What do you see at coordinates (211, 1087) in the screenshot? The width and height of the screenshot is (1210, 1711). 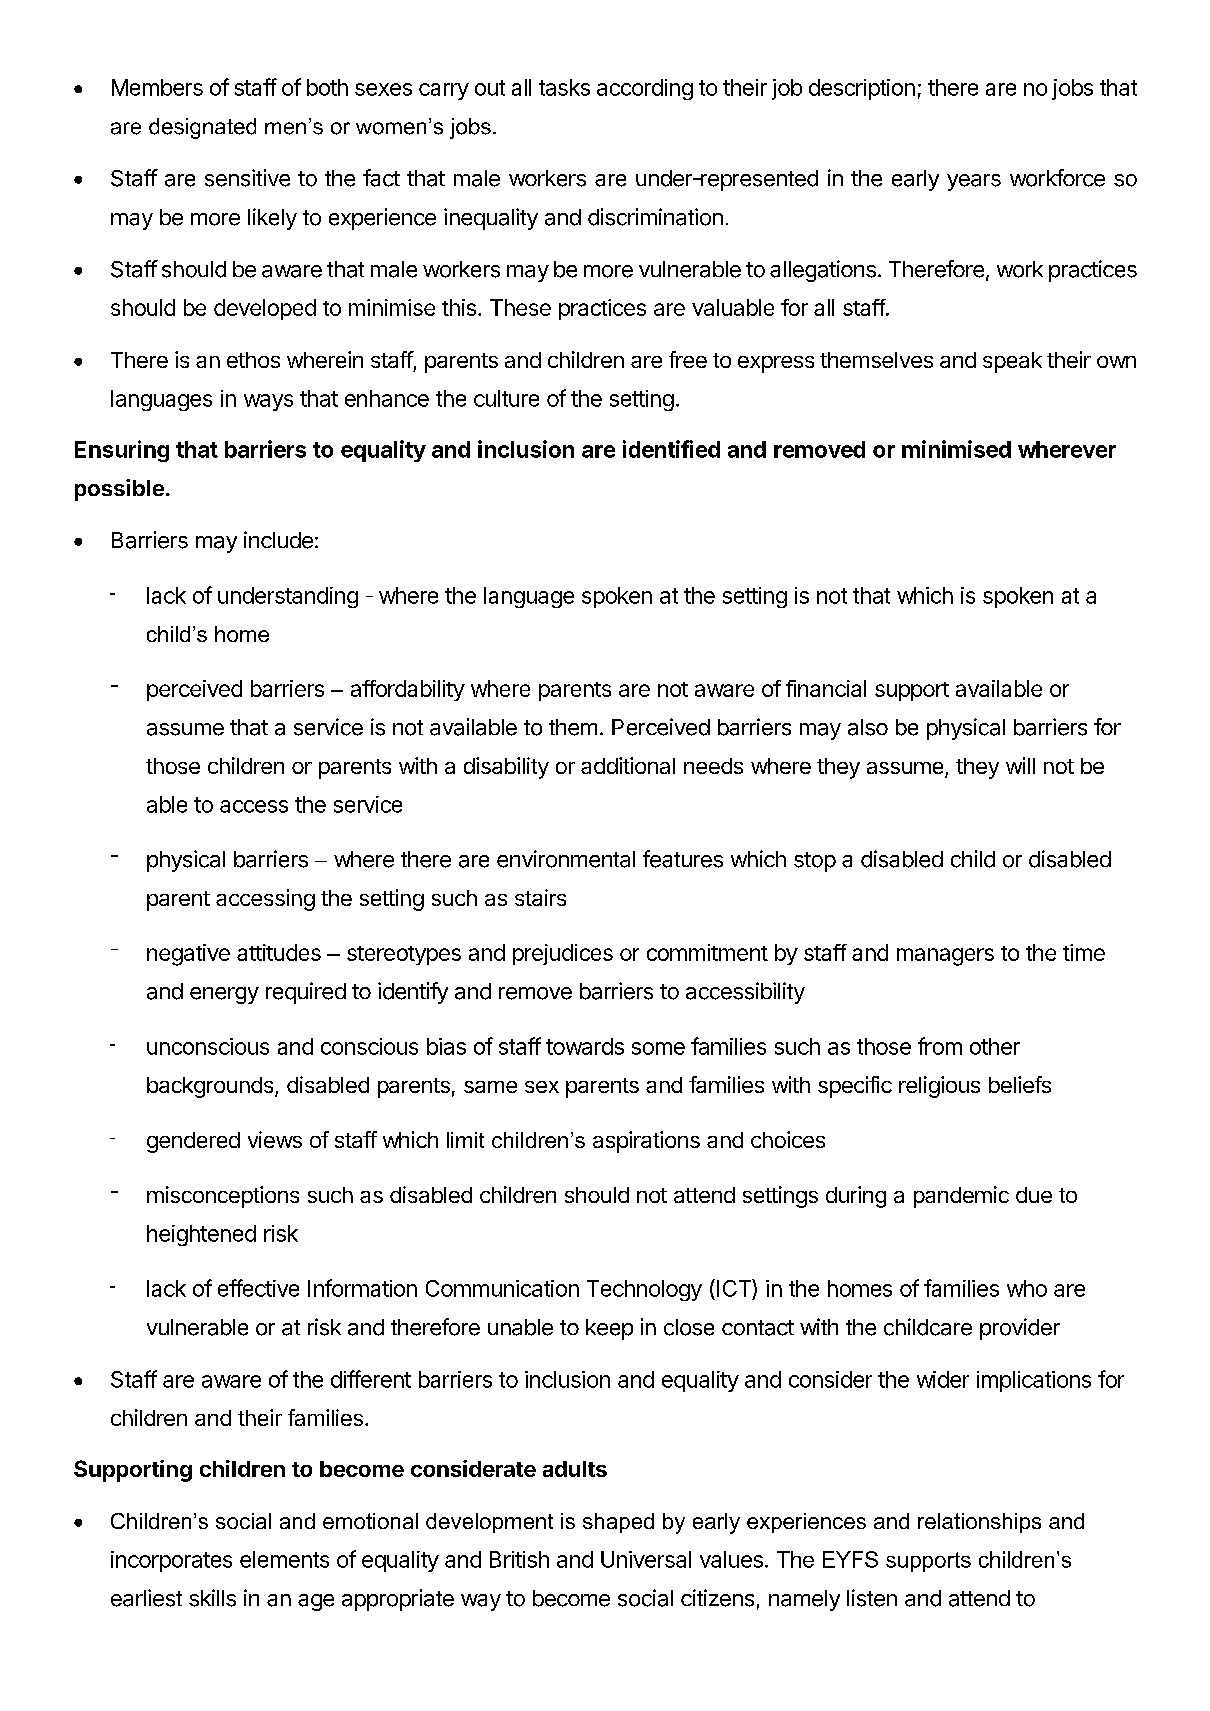 I see `backgrounds` at bounding box center [211, 1087].
